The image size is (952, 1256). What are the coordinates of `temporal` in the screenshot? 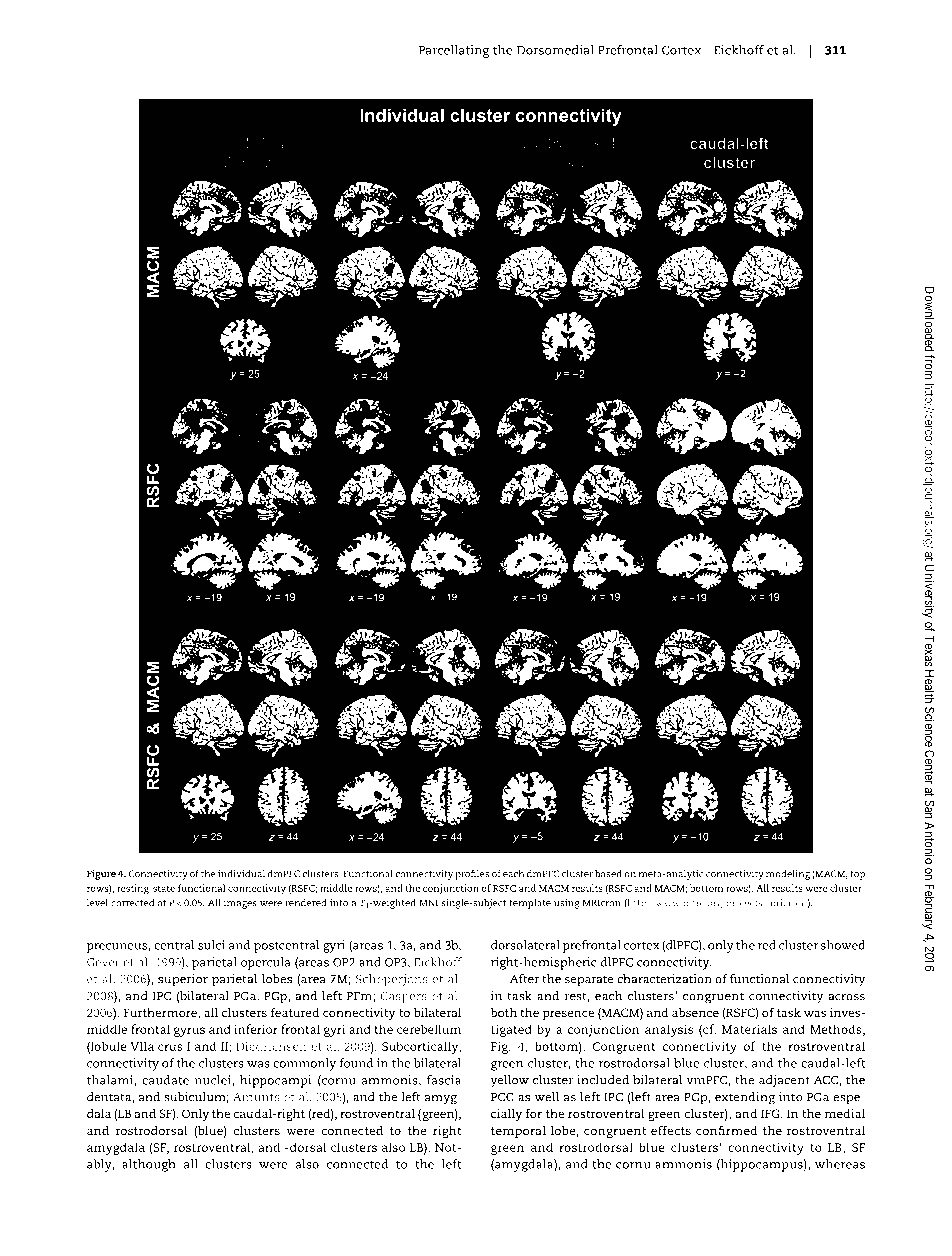 It's located at (518, 1131).
